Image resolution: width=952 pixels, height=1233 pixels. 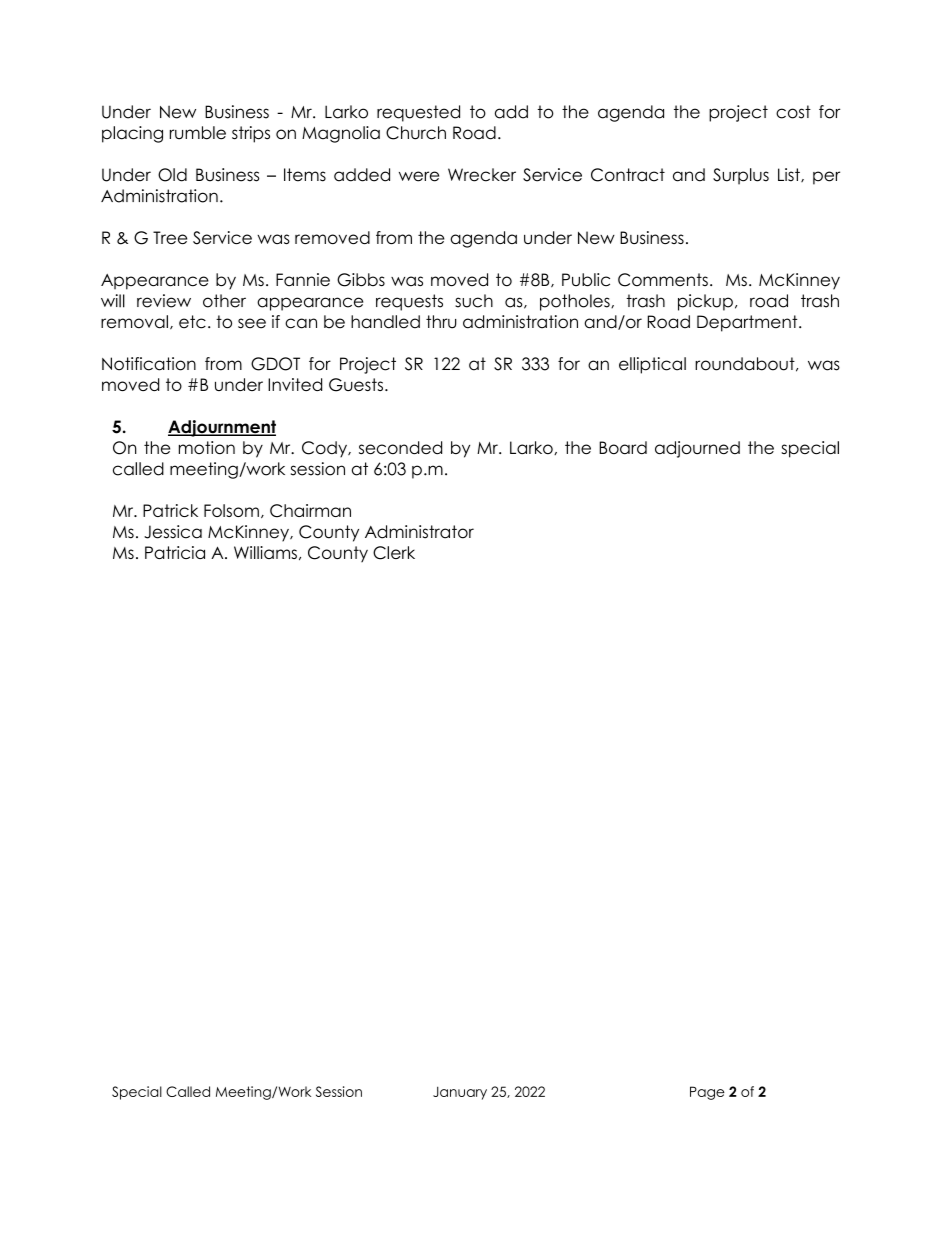 I want to click on Jessica, so click(x=173, y=532).
